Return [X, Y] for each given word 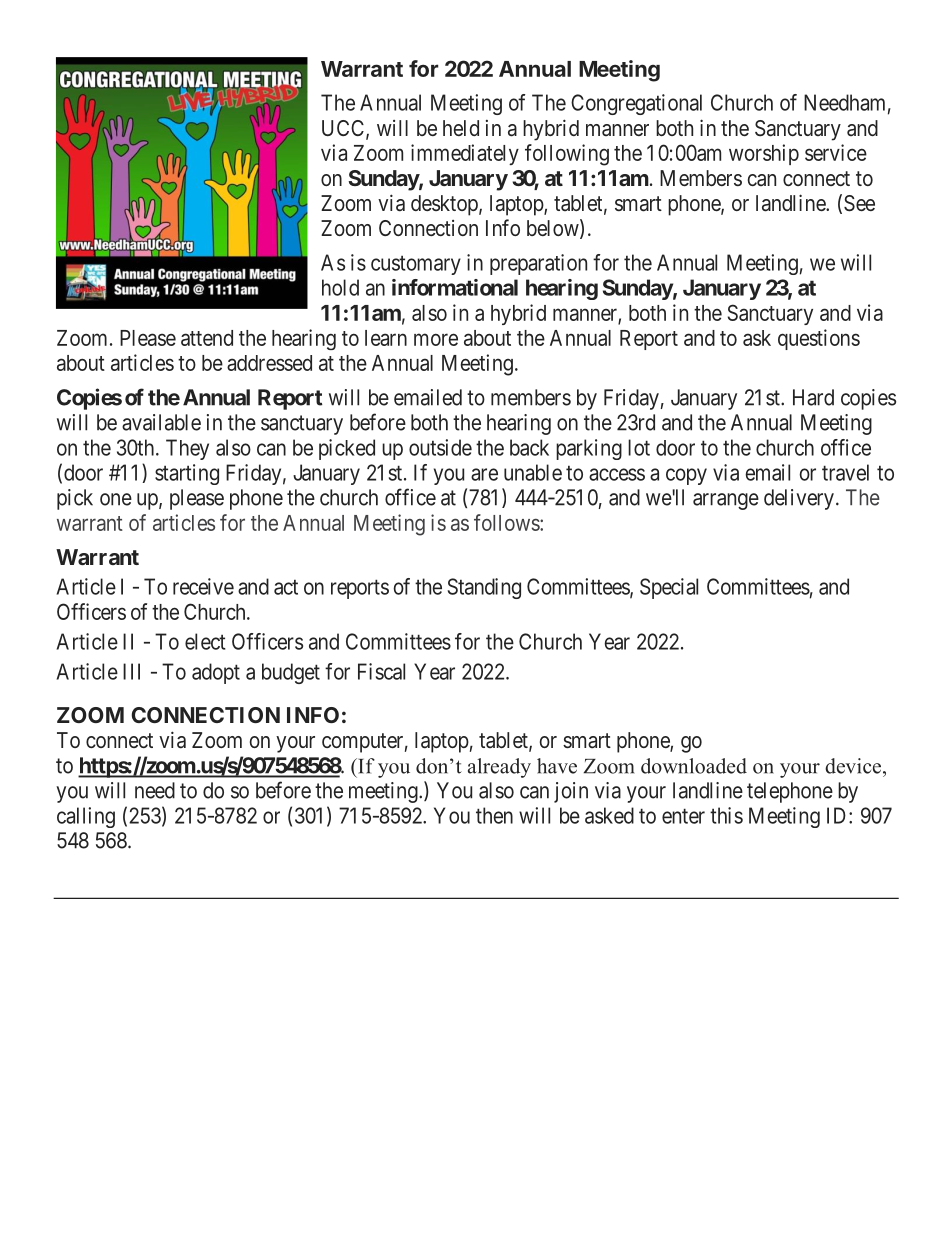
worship [764, 154]
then [494, 815]
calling [86, 817]
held [461, 128]
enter [683, 816]
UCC [344, 129]
